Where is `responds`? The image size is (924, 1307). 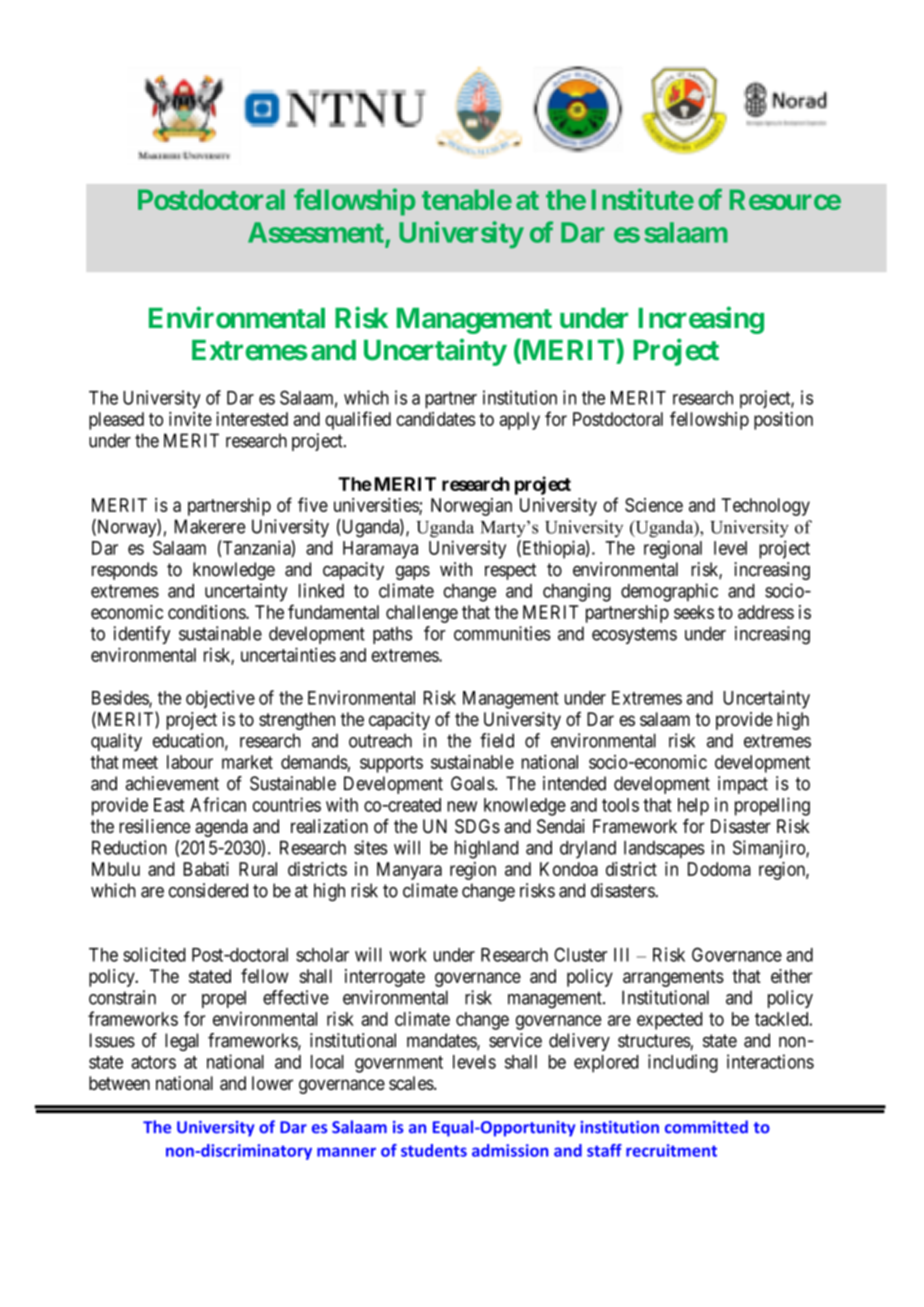
responds is located at coordinates (125, 571).
